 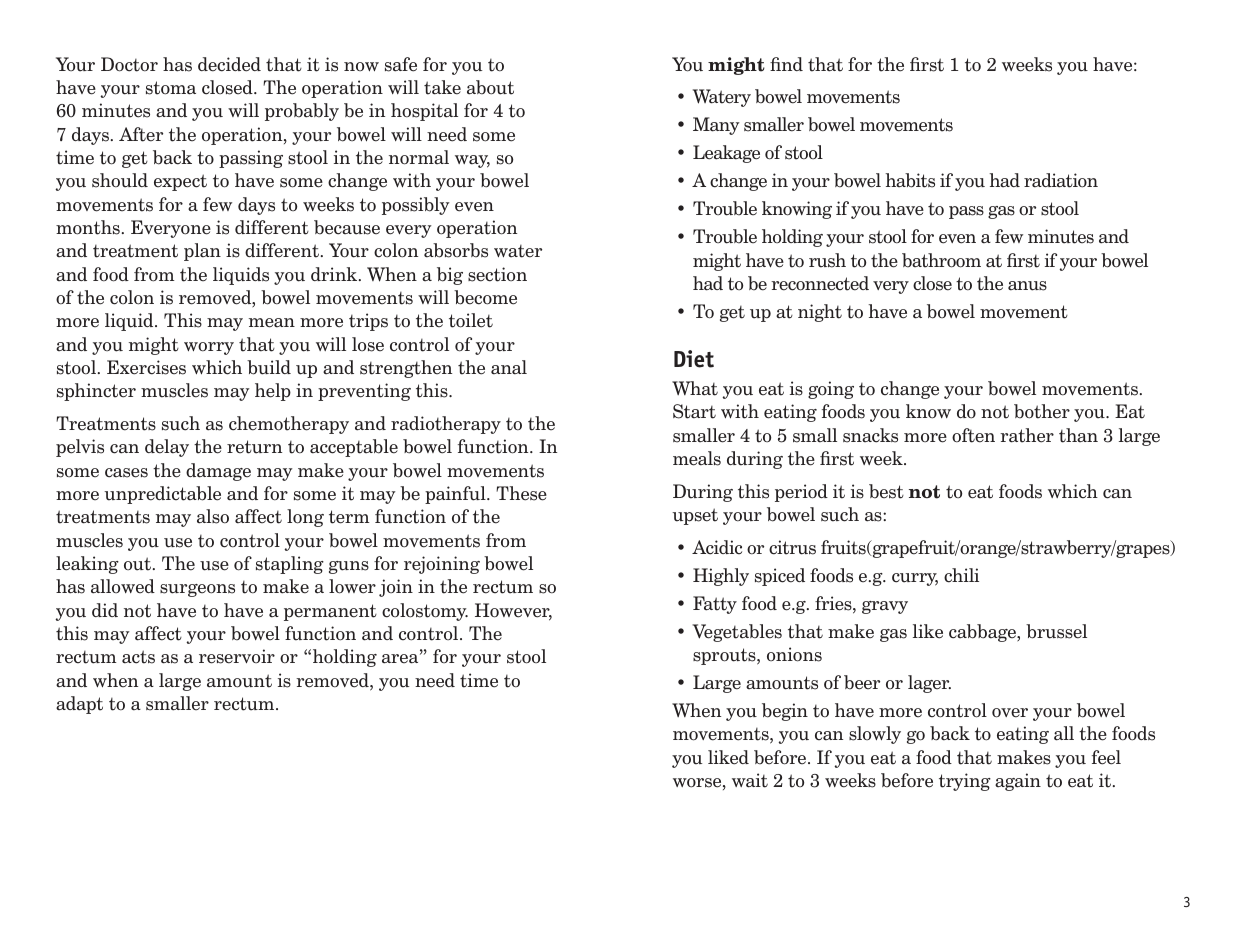 I want to click on wait, so click(x=750, y=780).
